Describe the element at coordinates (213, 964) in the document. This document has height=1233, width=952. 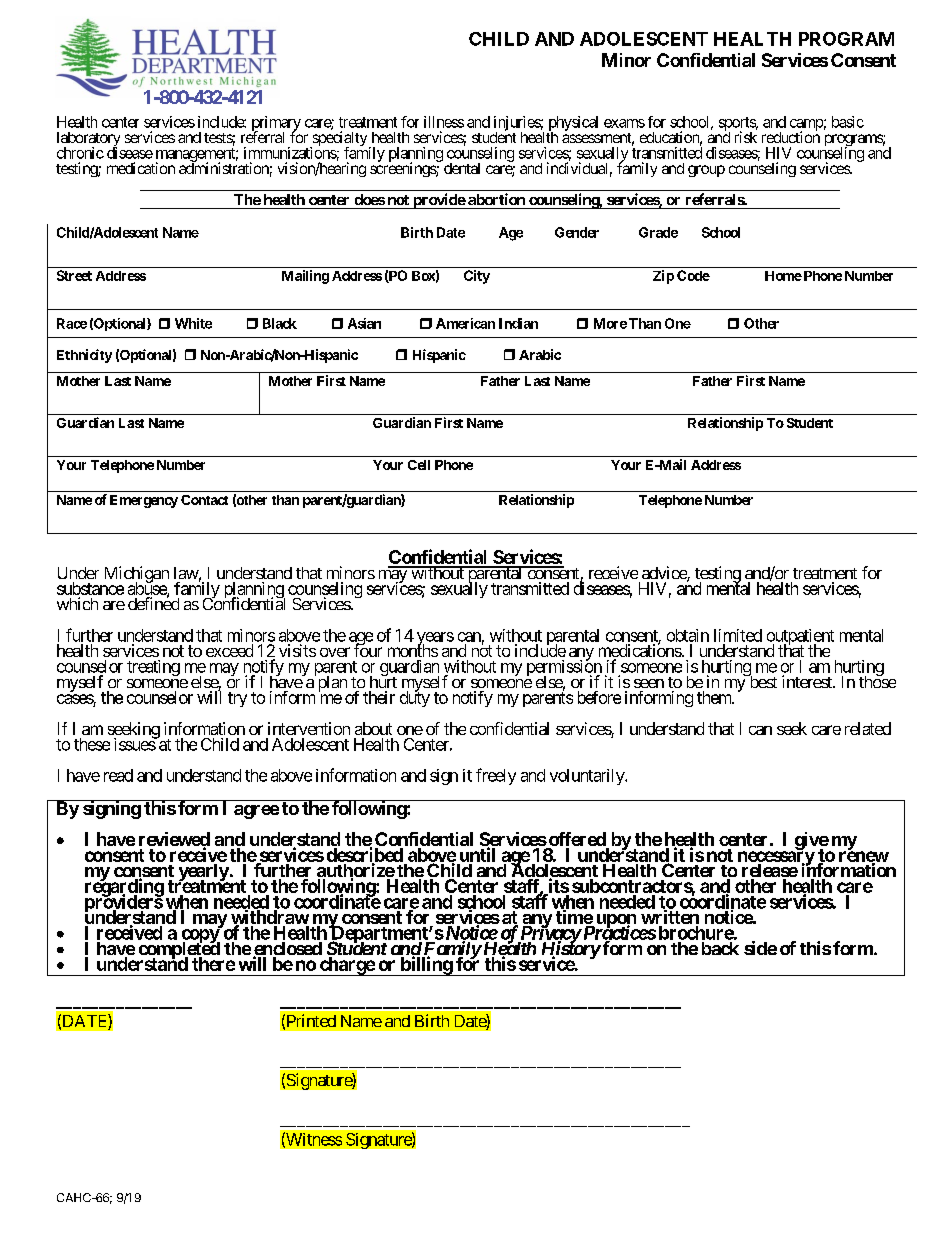
I see `there` at that location.
